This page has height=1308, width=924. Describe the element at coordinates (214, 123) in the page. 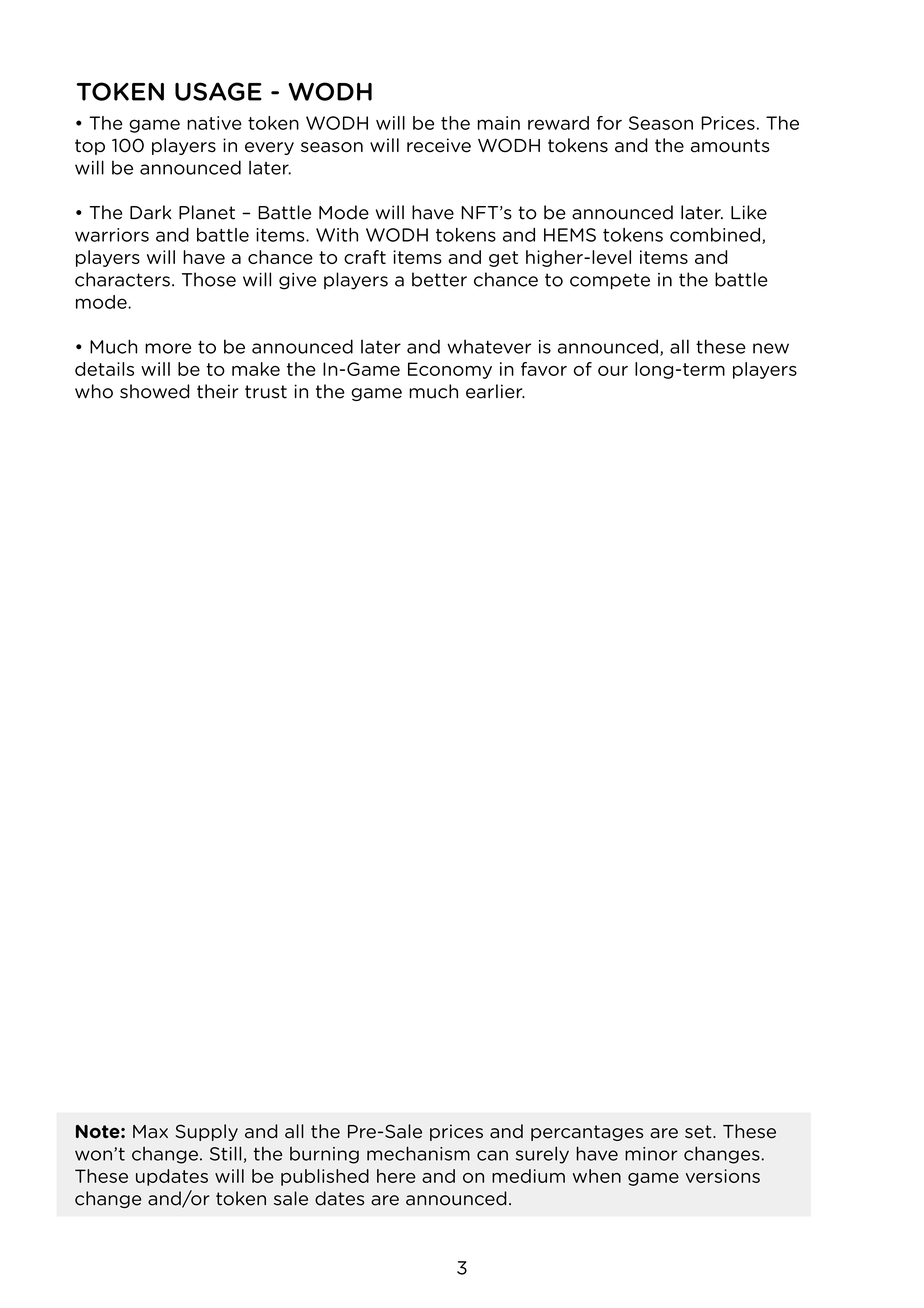

I see `native` at that location.
